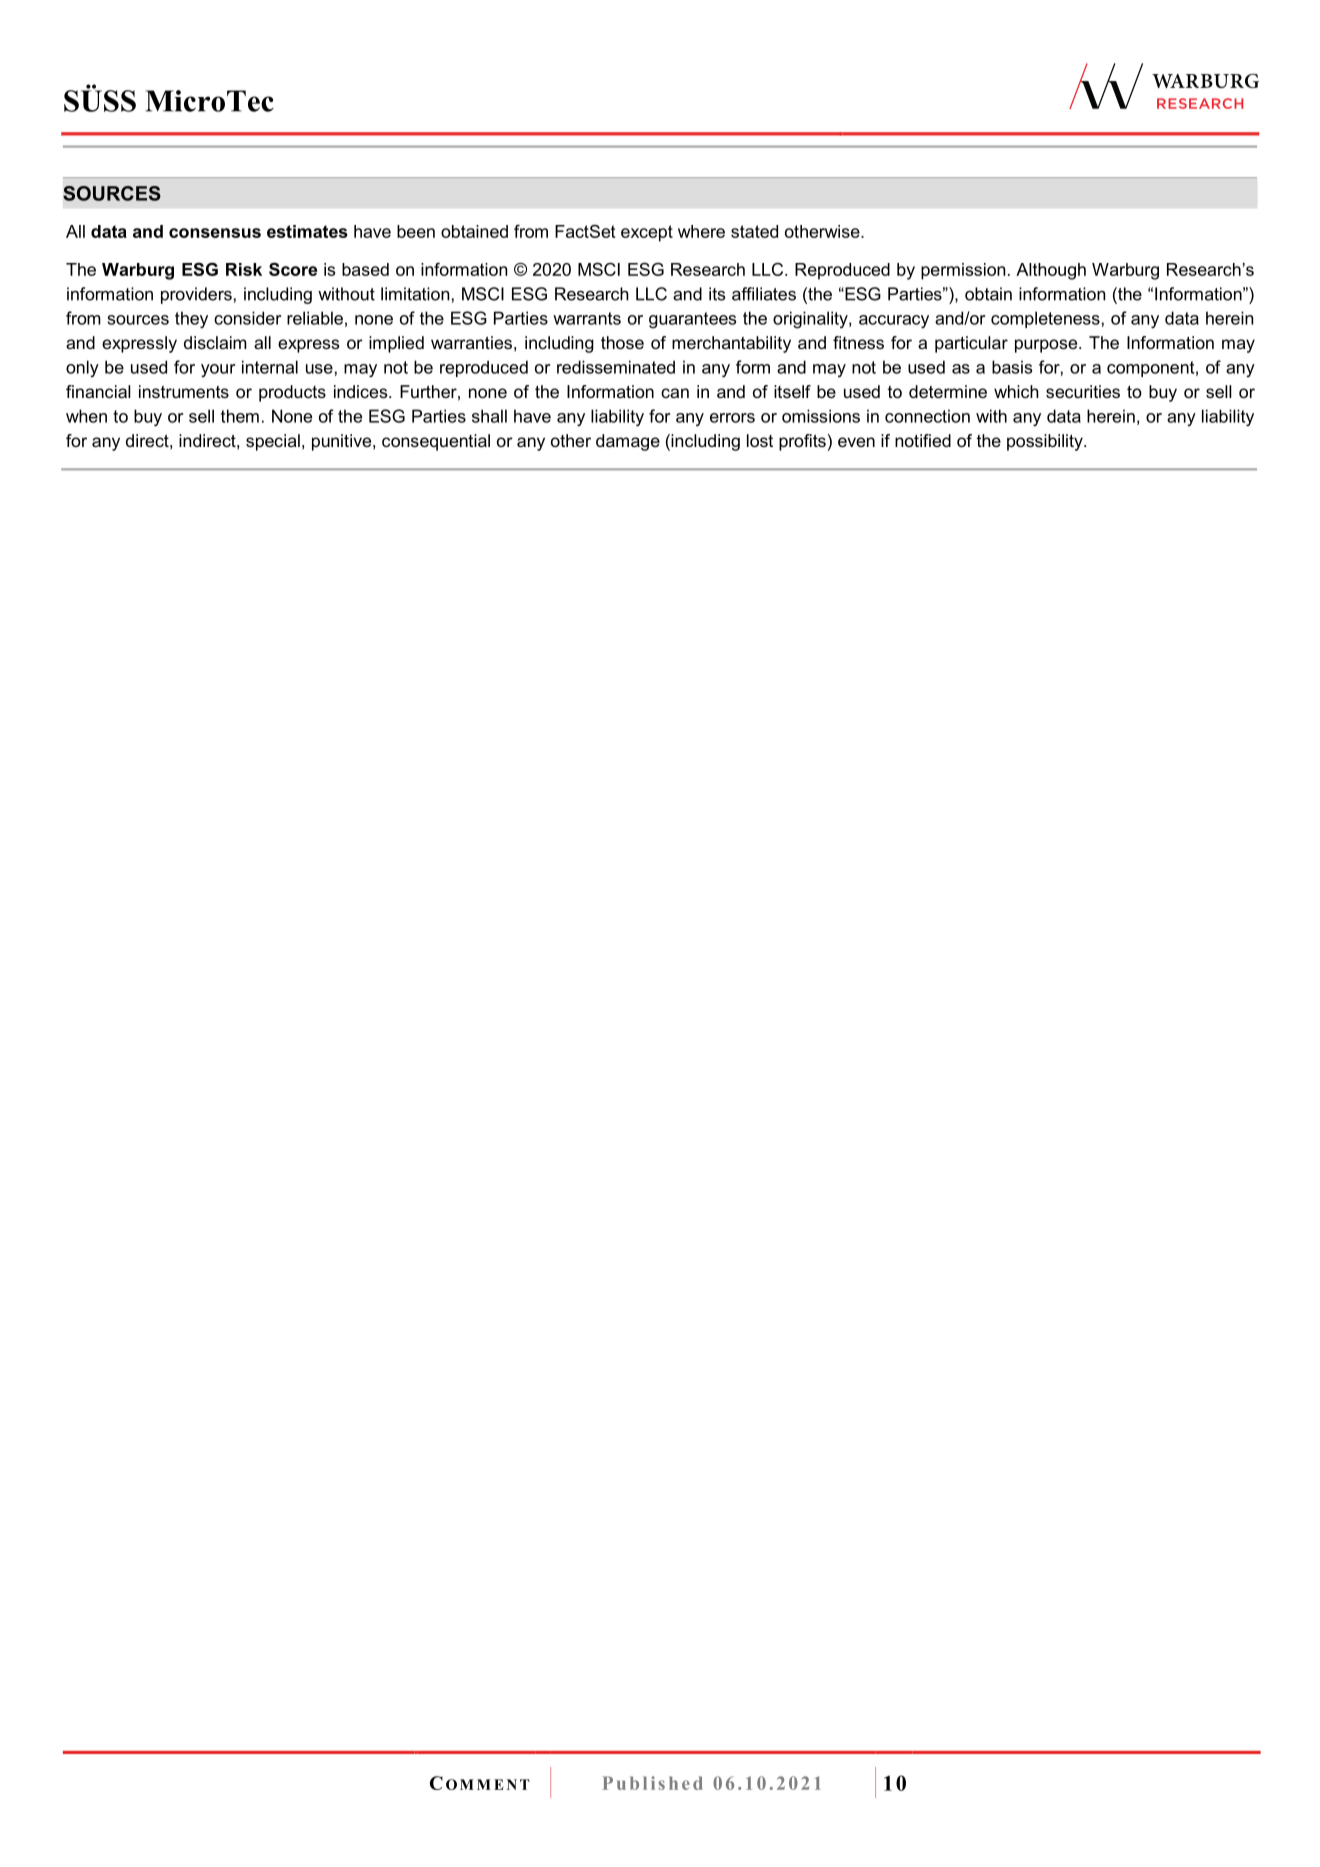  What do you see at coordinates (647, 233) in the page?
I see `except` at bounding box center [647, 233].
